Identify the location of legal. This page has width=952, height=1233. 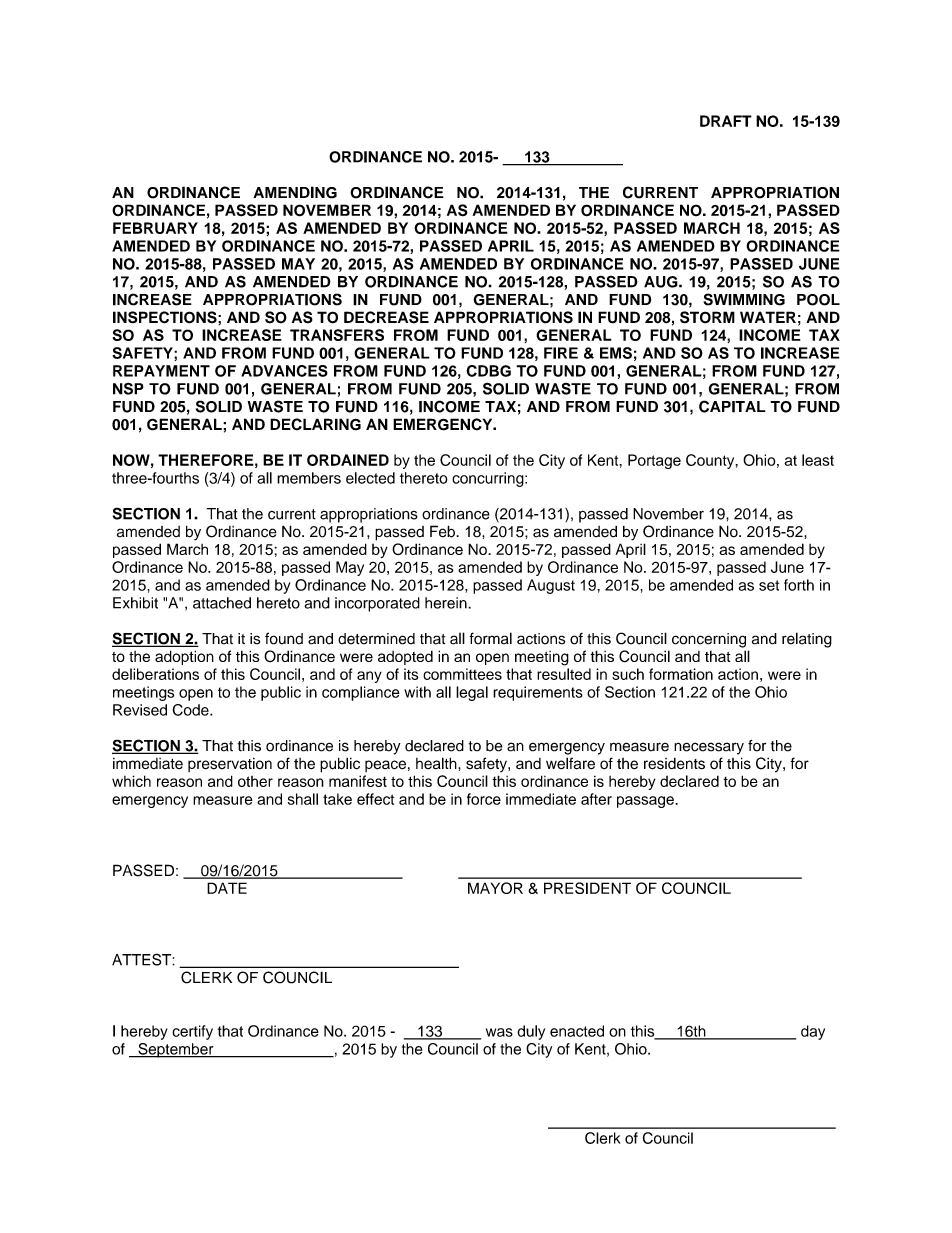
(472, 693).
